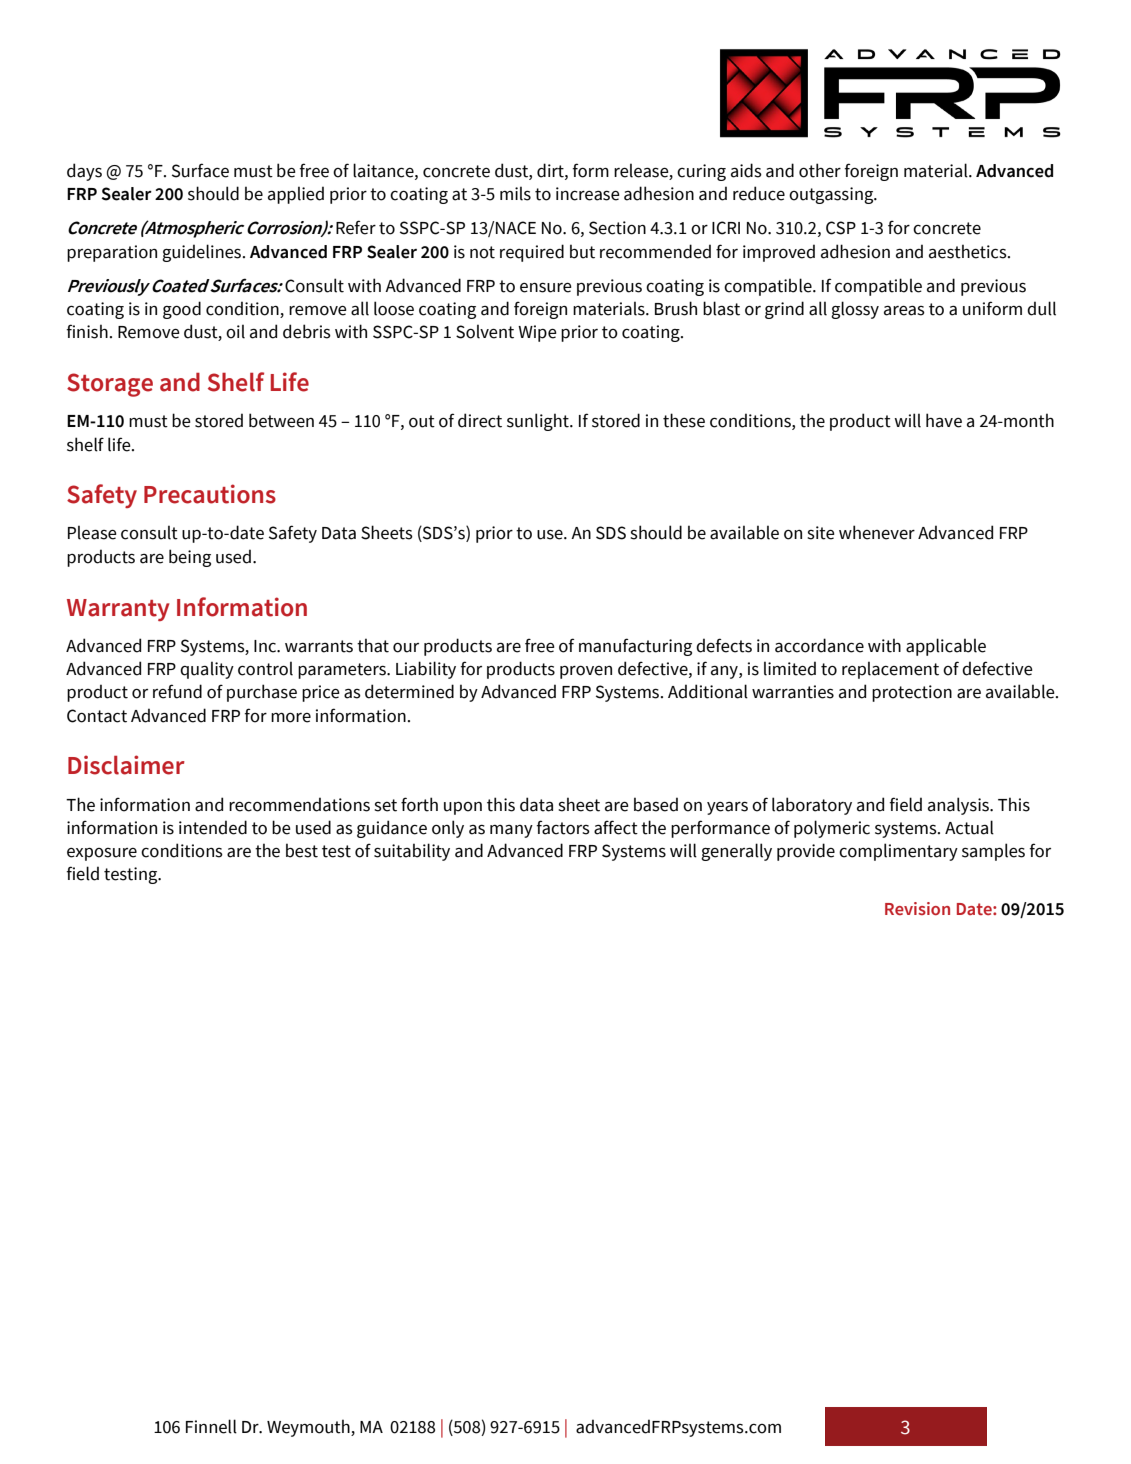  I want to click on oil, so click(235, 331).
